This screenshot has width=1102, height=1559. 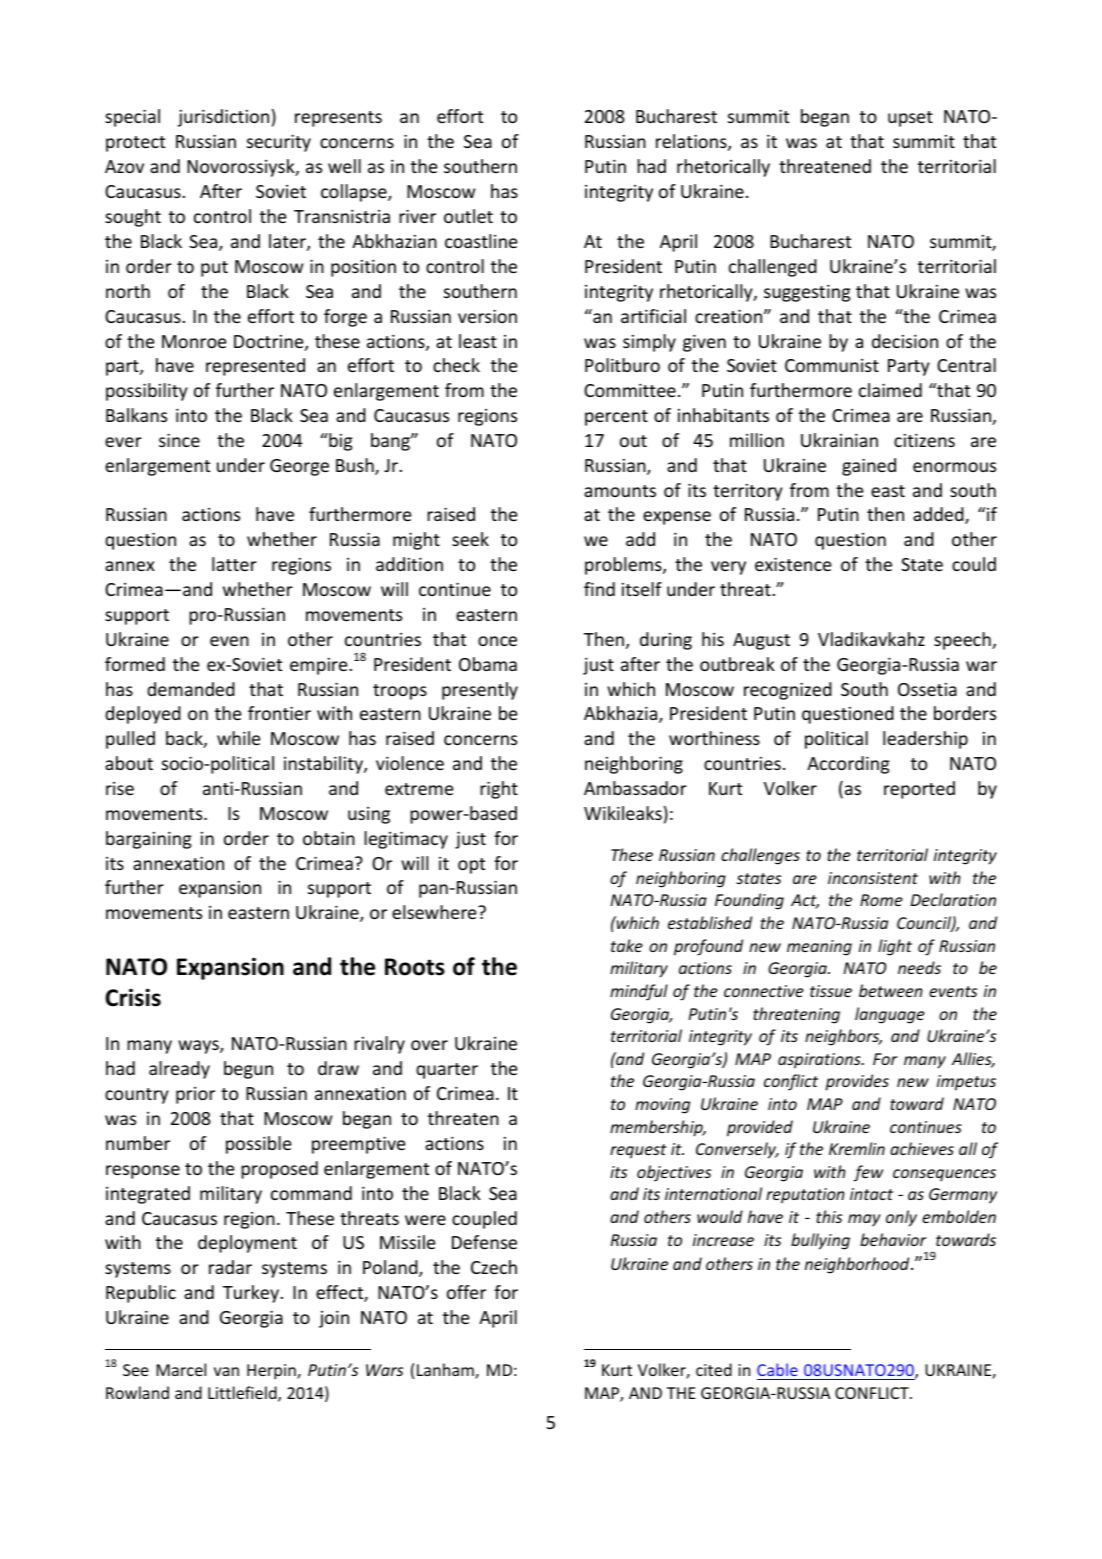 What do you see at coordinates (468, 216) in the screenshot?
I see `outlet` at bounding box center [468, 216].
